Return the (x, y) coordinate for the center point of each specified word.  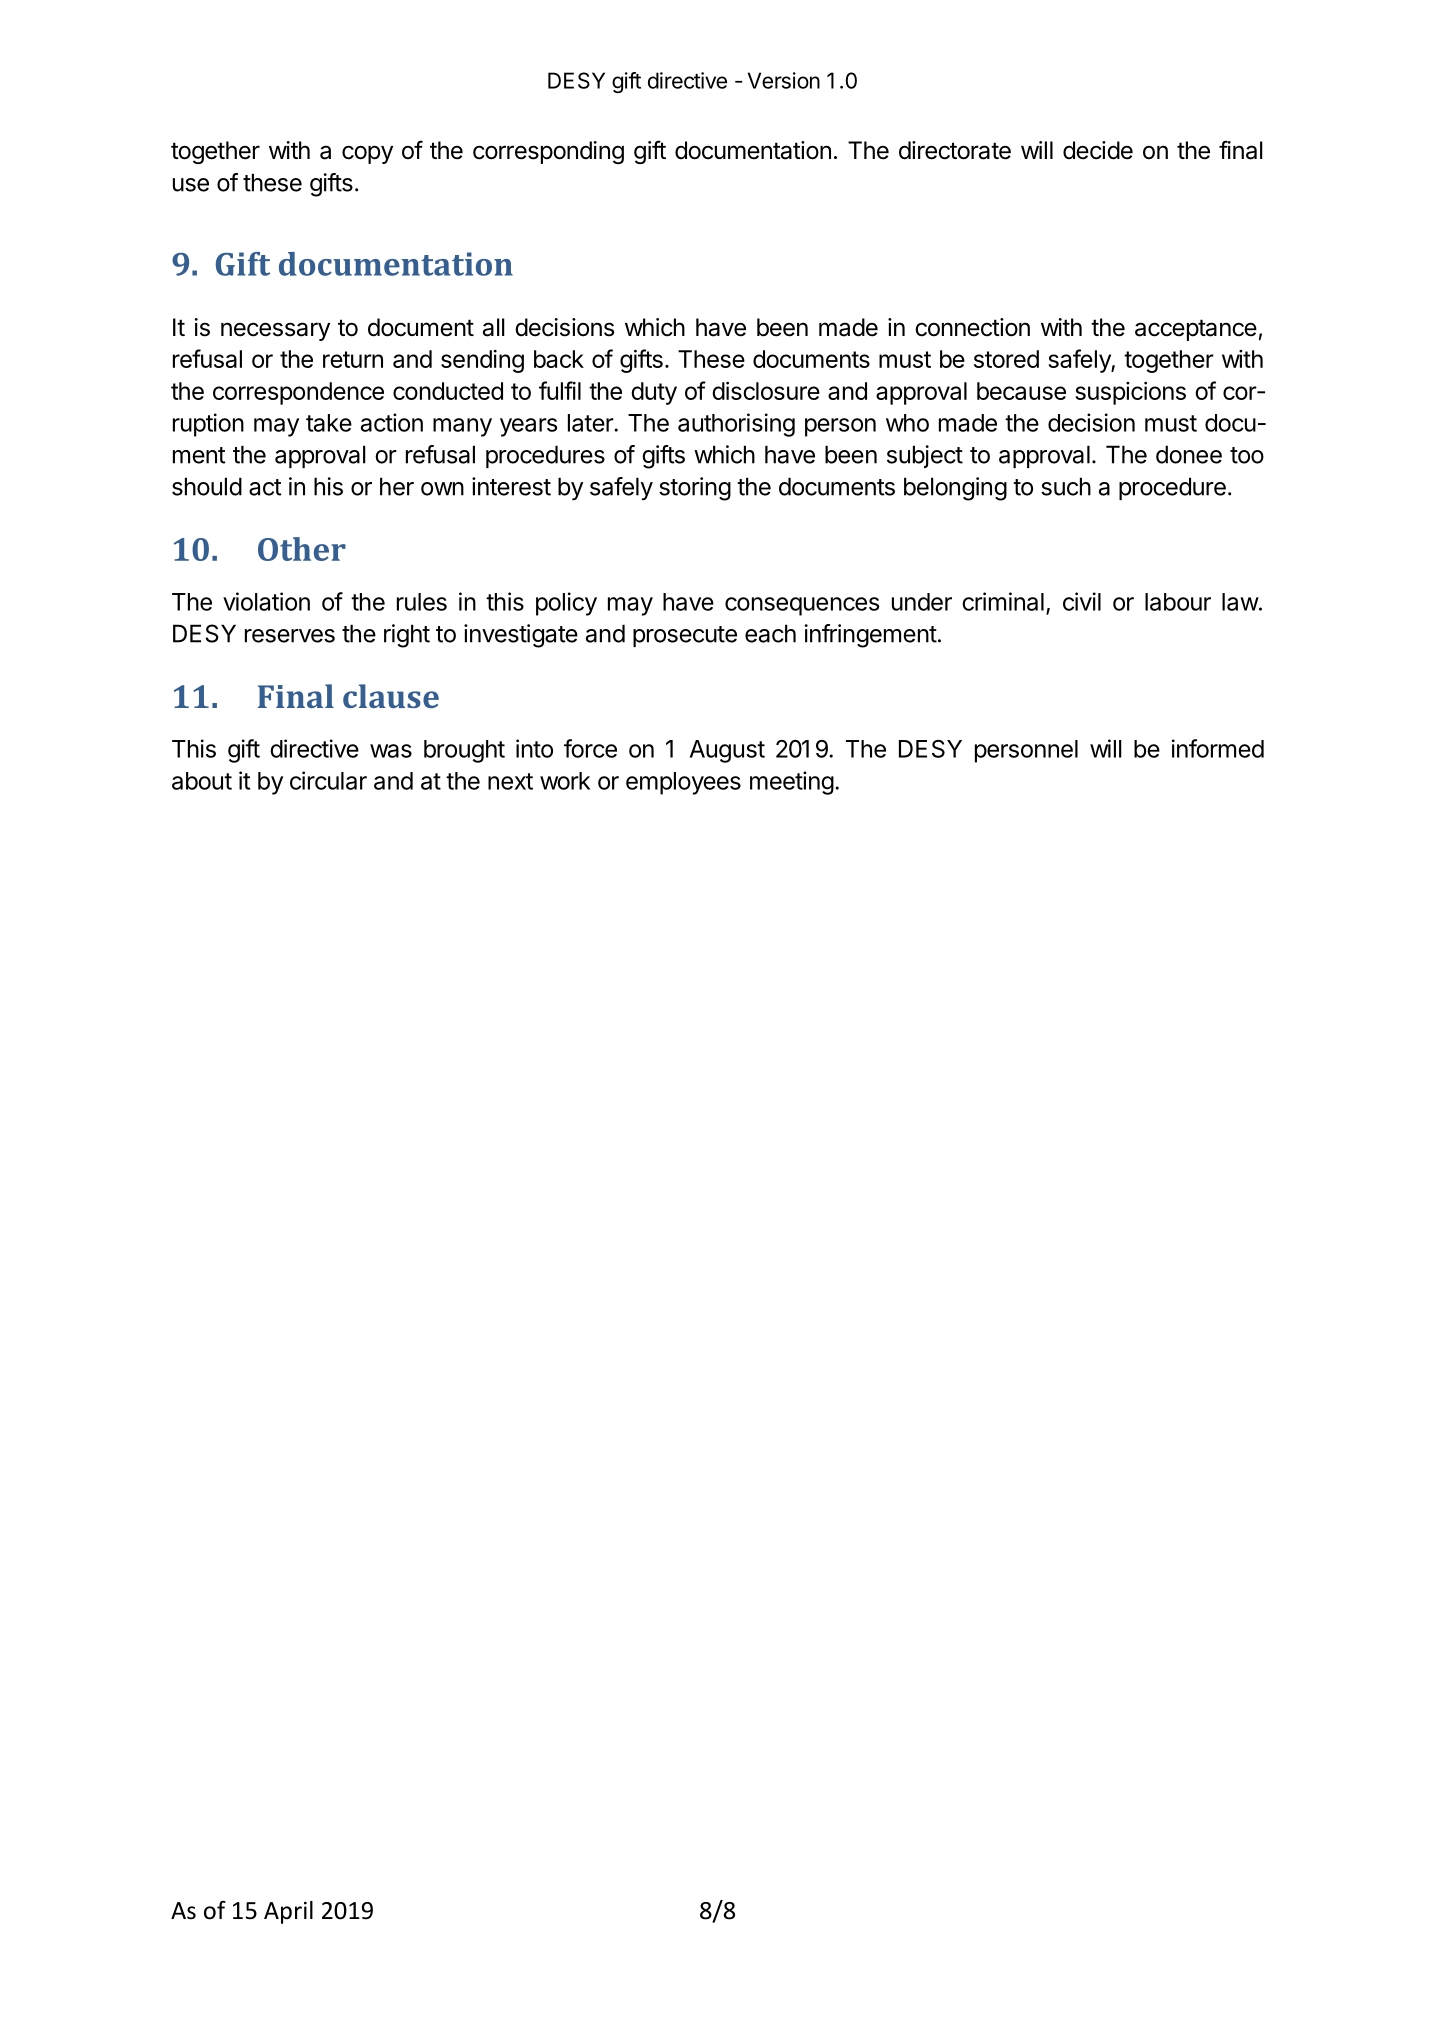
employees (683, 783)
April (288, 1912)
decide (1098, 150)
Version (784, 80)
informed (1218, 748)
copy (367, 154)
